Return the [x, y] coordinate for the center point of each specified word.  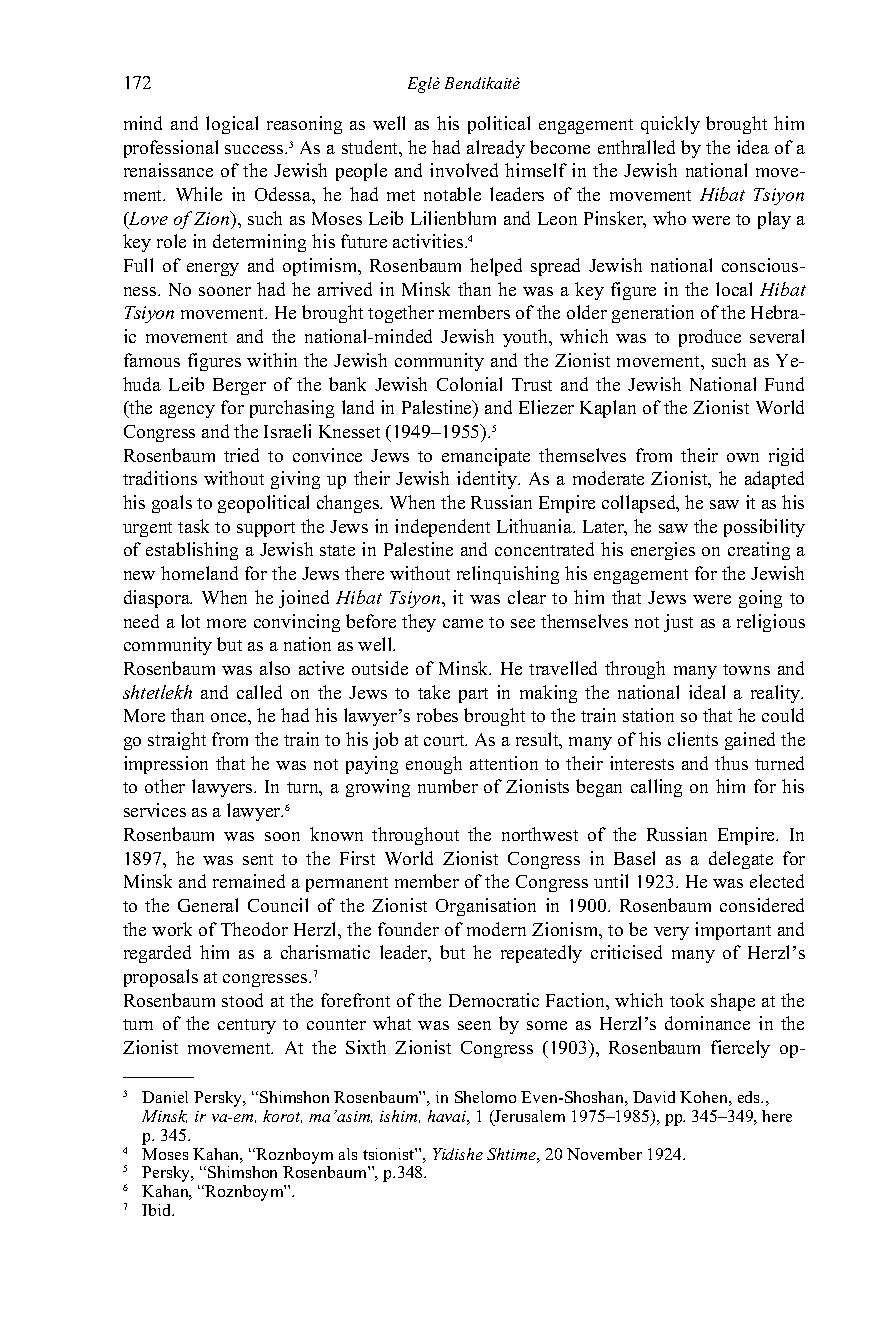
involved [464, 170]
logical [232, 125]
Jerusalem [529, 1116]
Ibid [158, 1210]
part [473, 695]
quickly [670, 125]
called [259, 692]
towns [746, 669]
